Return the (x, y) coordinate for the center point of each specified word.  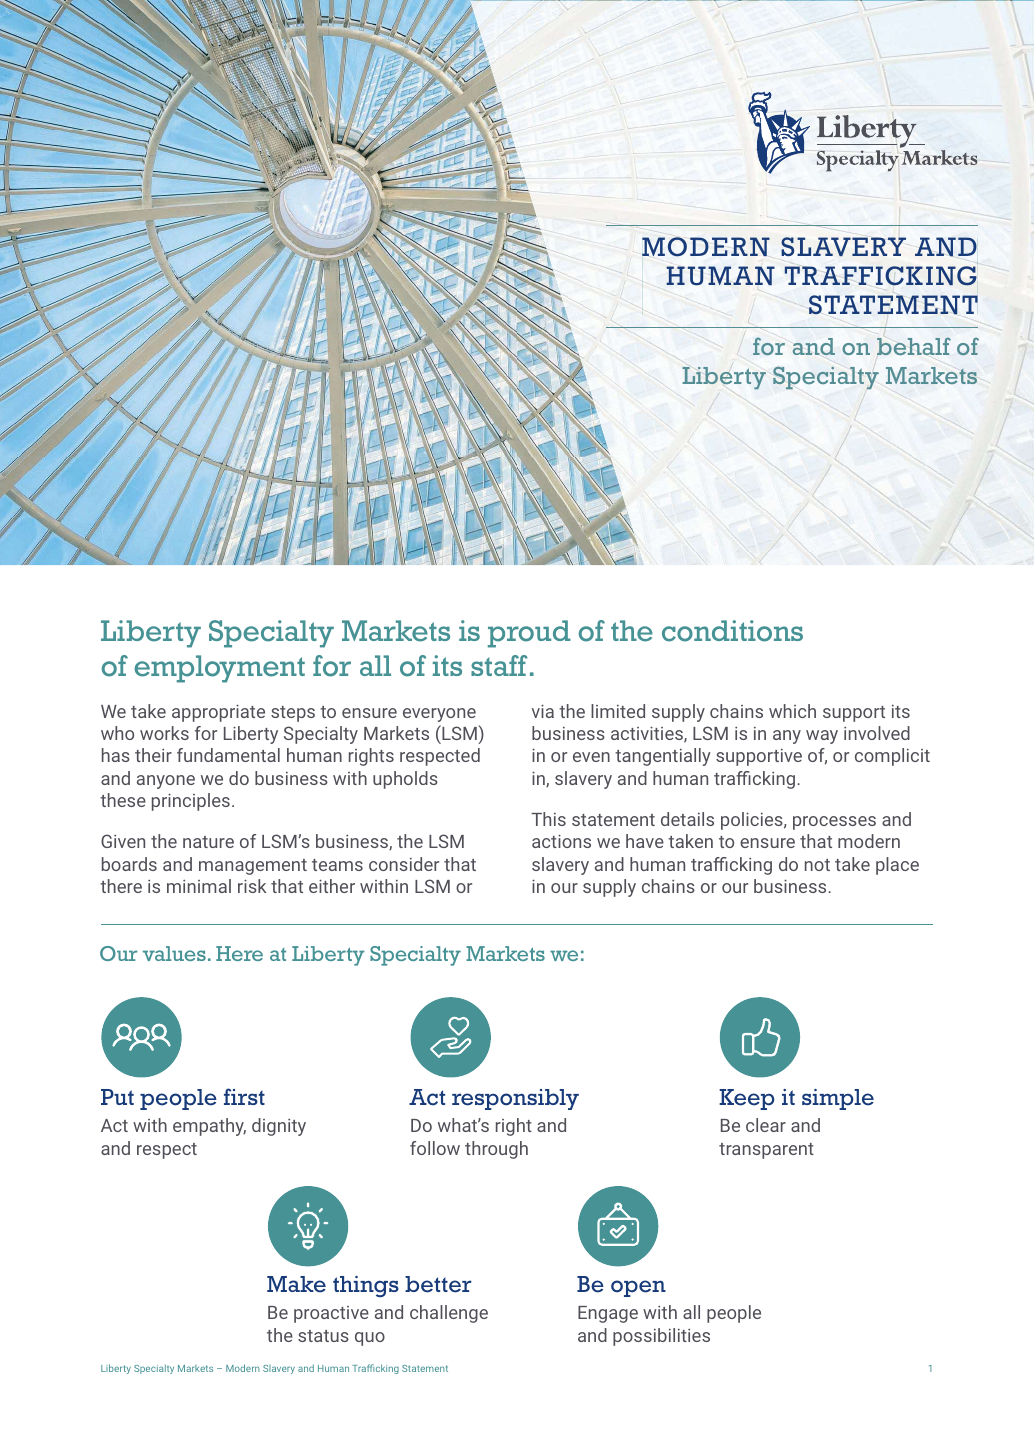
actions (561, 841)
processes (834, 823)
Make (296, 1284)
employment (219, 669)
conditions (732, 631)
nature (208, 842)
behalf (914, 346)
